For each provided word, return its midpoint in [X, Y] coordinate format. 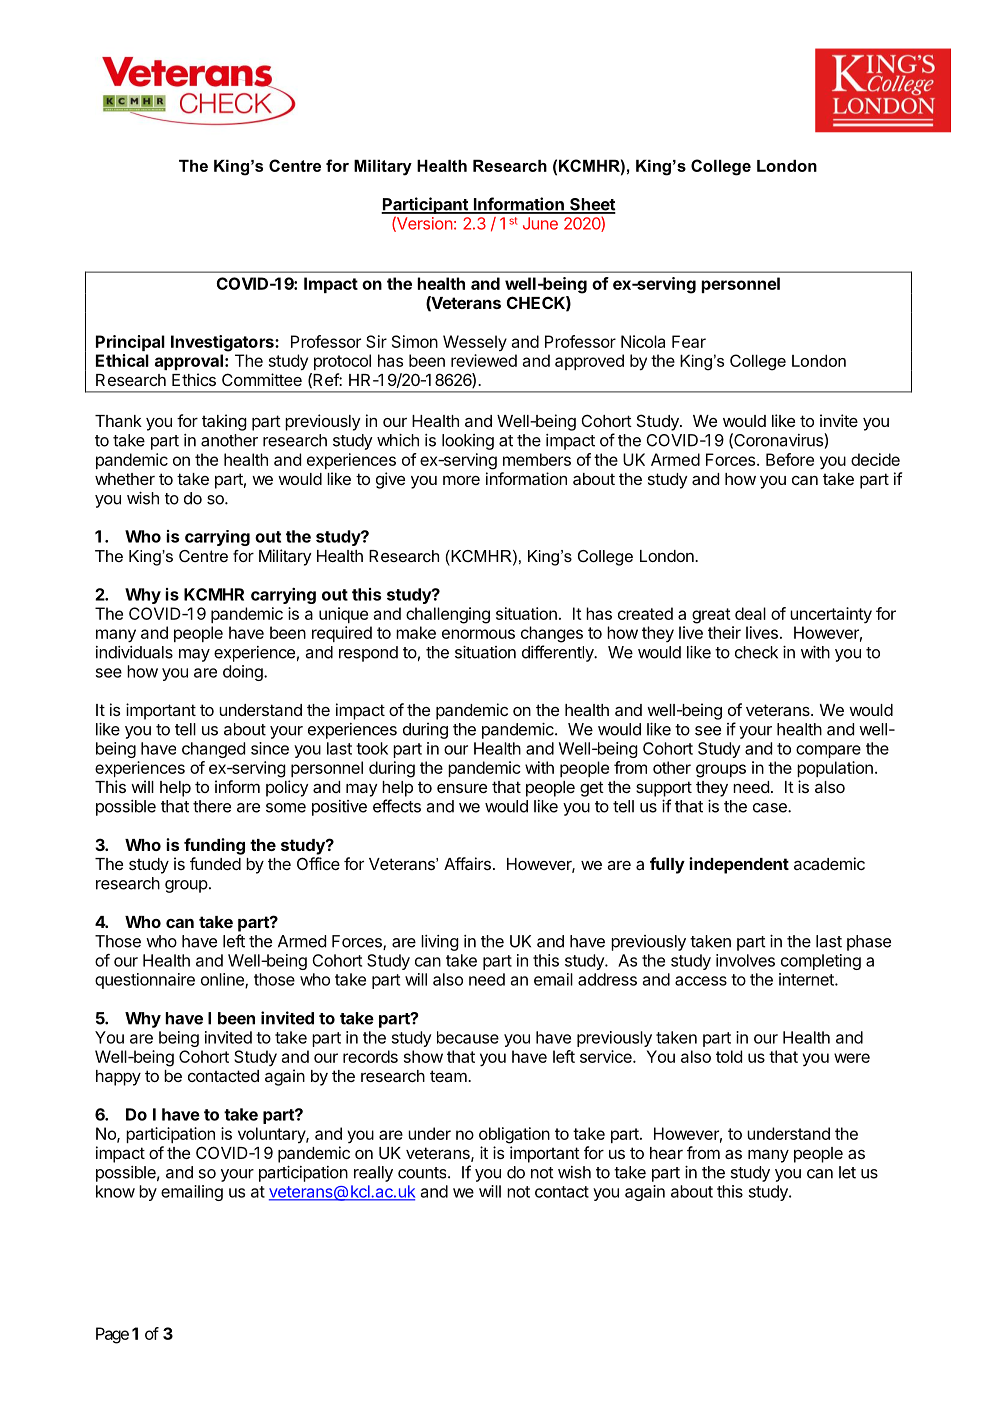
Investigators [223, 343]
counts [423, 1173]
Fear [689, 341]
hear [666, 1153]
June [540, 223]
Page [112, 1335]
